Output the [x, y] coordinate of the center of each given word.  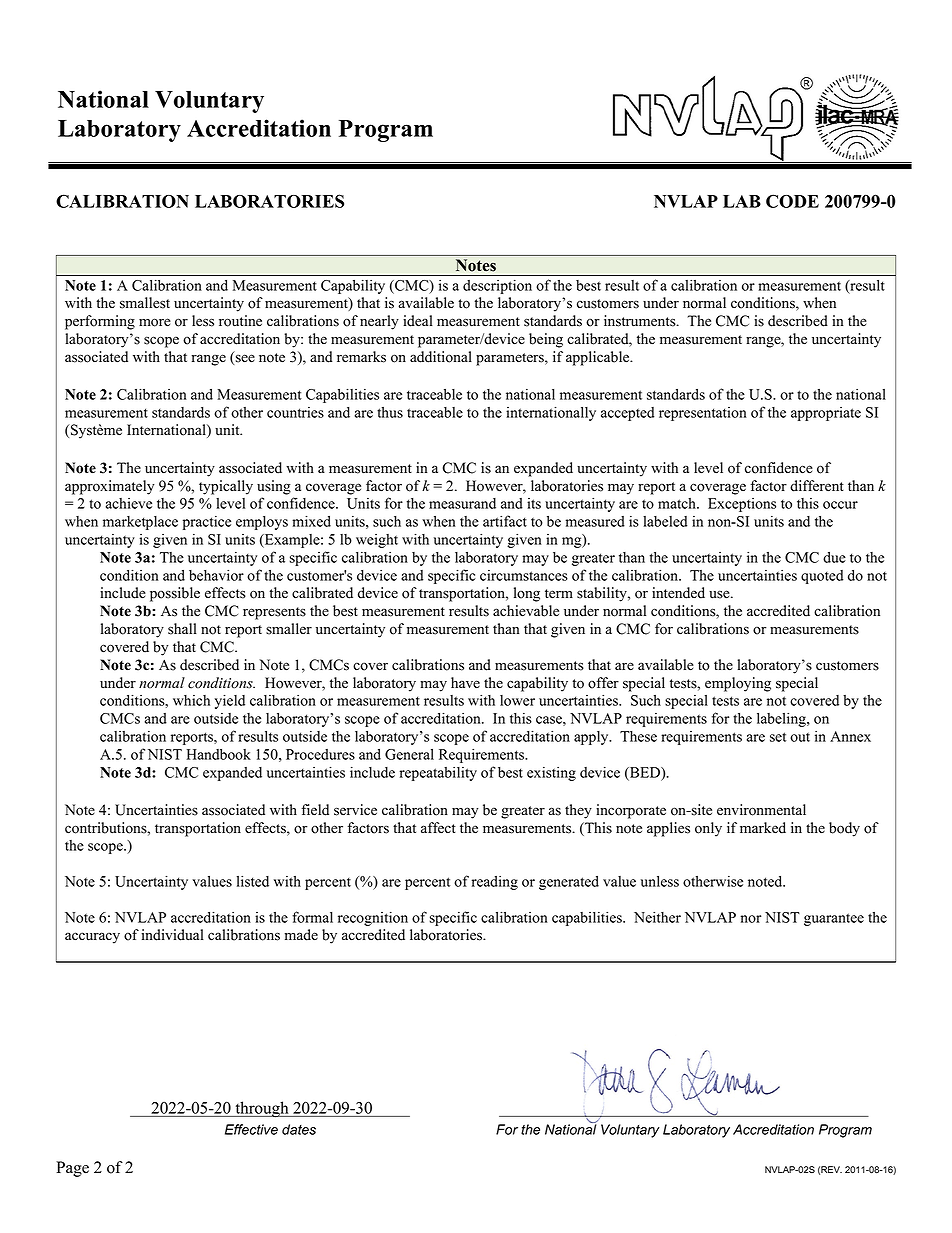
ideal [418, 321]
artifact [505, 521]
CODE [792, 201]
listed [253, 881]
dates [299, 1129]
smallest [145, 303]
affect [438, 828]
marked [763, 828]
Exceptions [742, 505]
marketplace [140, 523]
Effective [251, 1129]
